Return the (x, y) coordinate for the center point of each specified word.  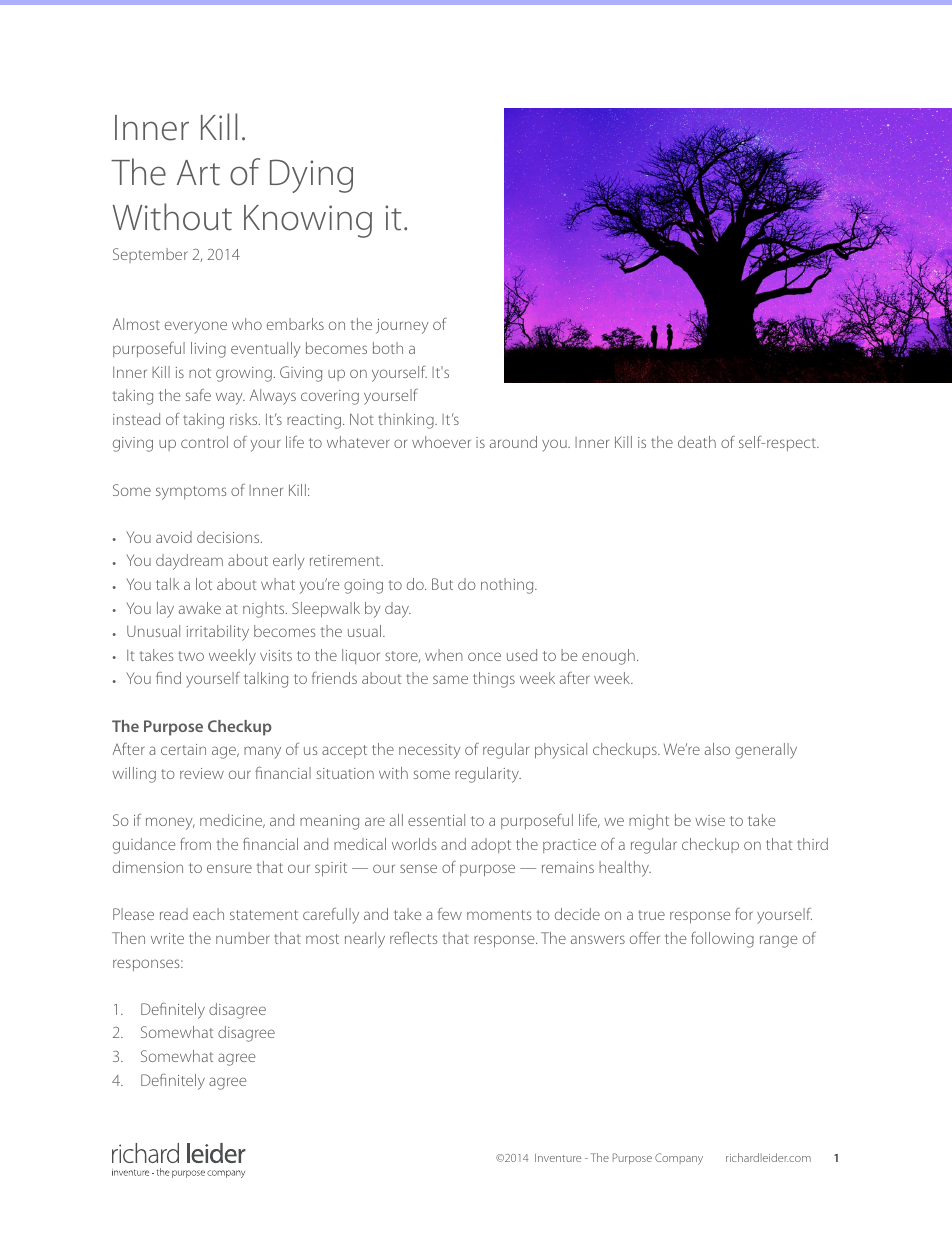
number (243, 938)
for (744, 914)
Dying (311, 176)
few (450, 914)
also (717, 749)
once (484, 656)
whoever (441, 442)
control (204, 442)
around (513, 442)
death (697, 442)
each (208, 914)
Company (679, 1159)
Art (198, 173)
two (191, 656)
